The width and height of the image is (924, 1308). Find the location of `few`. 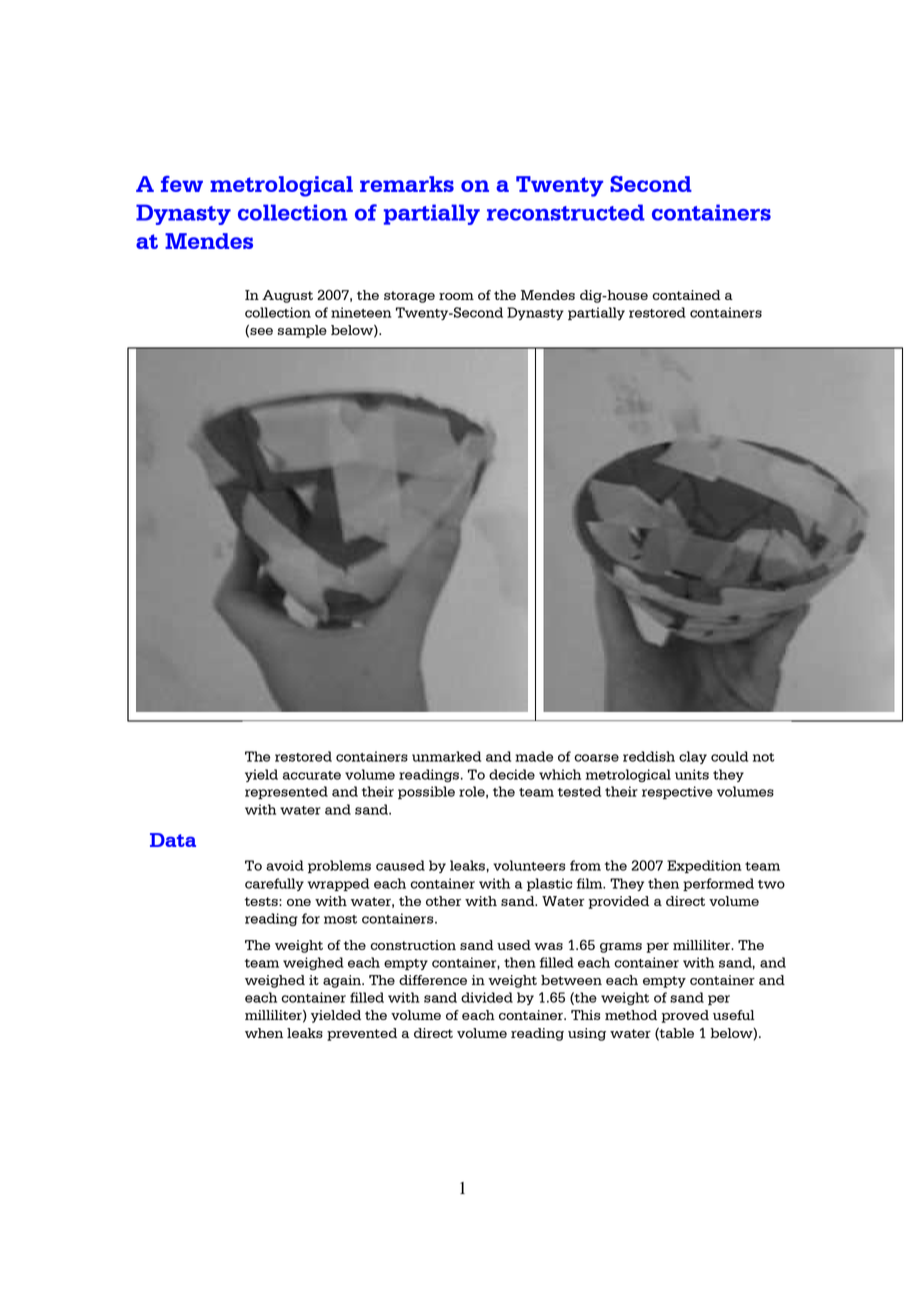

few is located at coordinates (182, 184).
